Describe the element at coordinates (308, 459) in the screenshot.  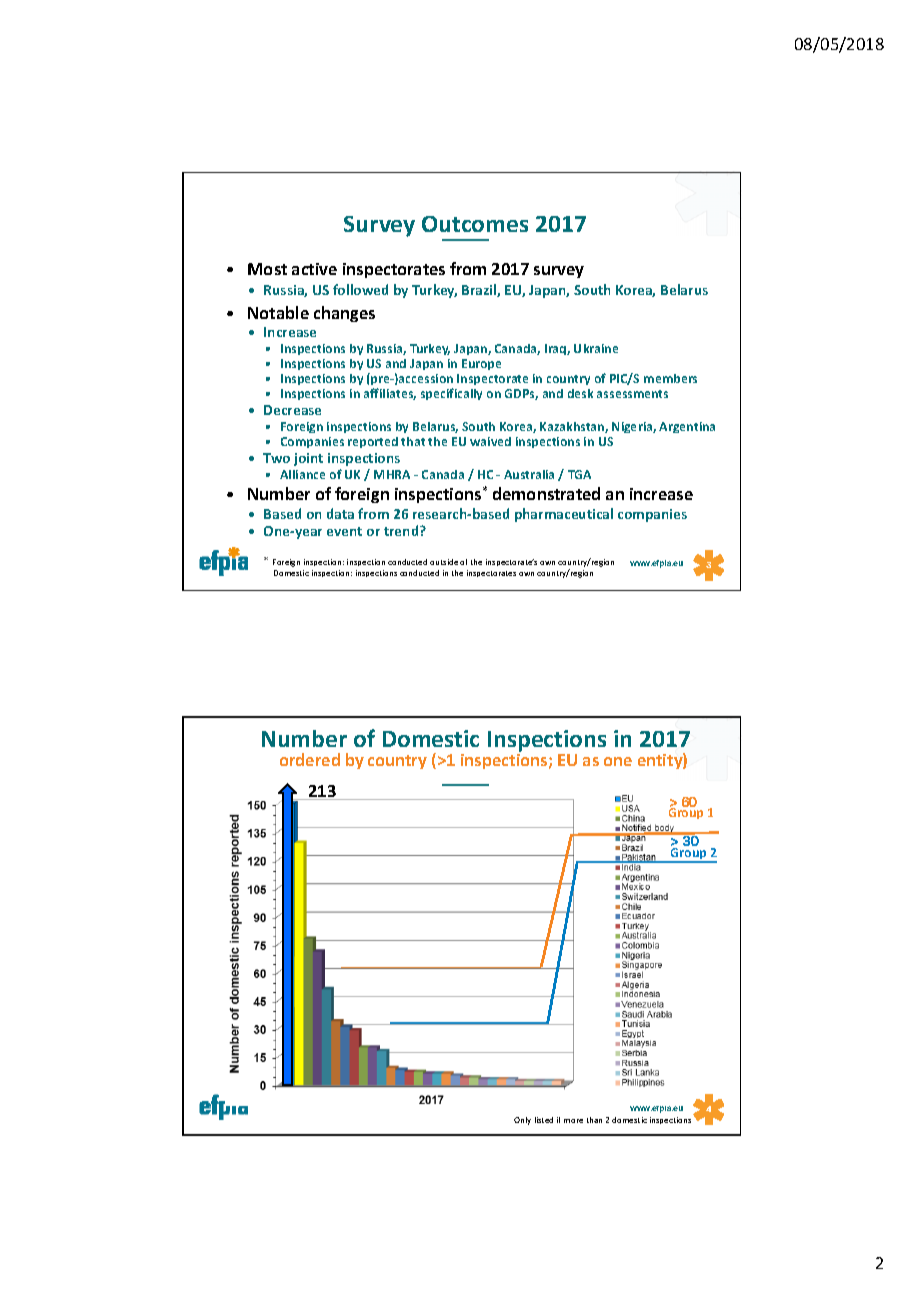
I see `joint` at that location.
